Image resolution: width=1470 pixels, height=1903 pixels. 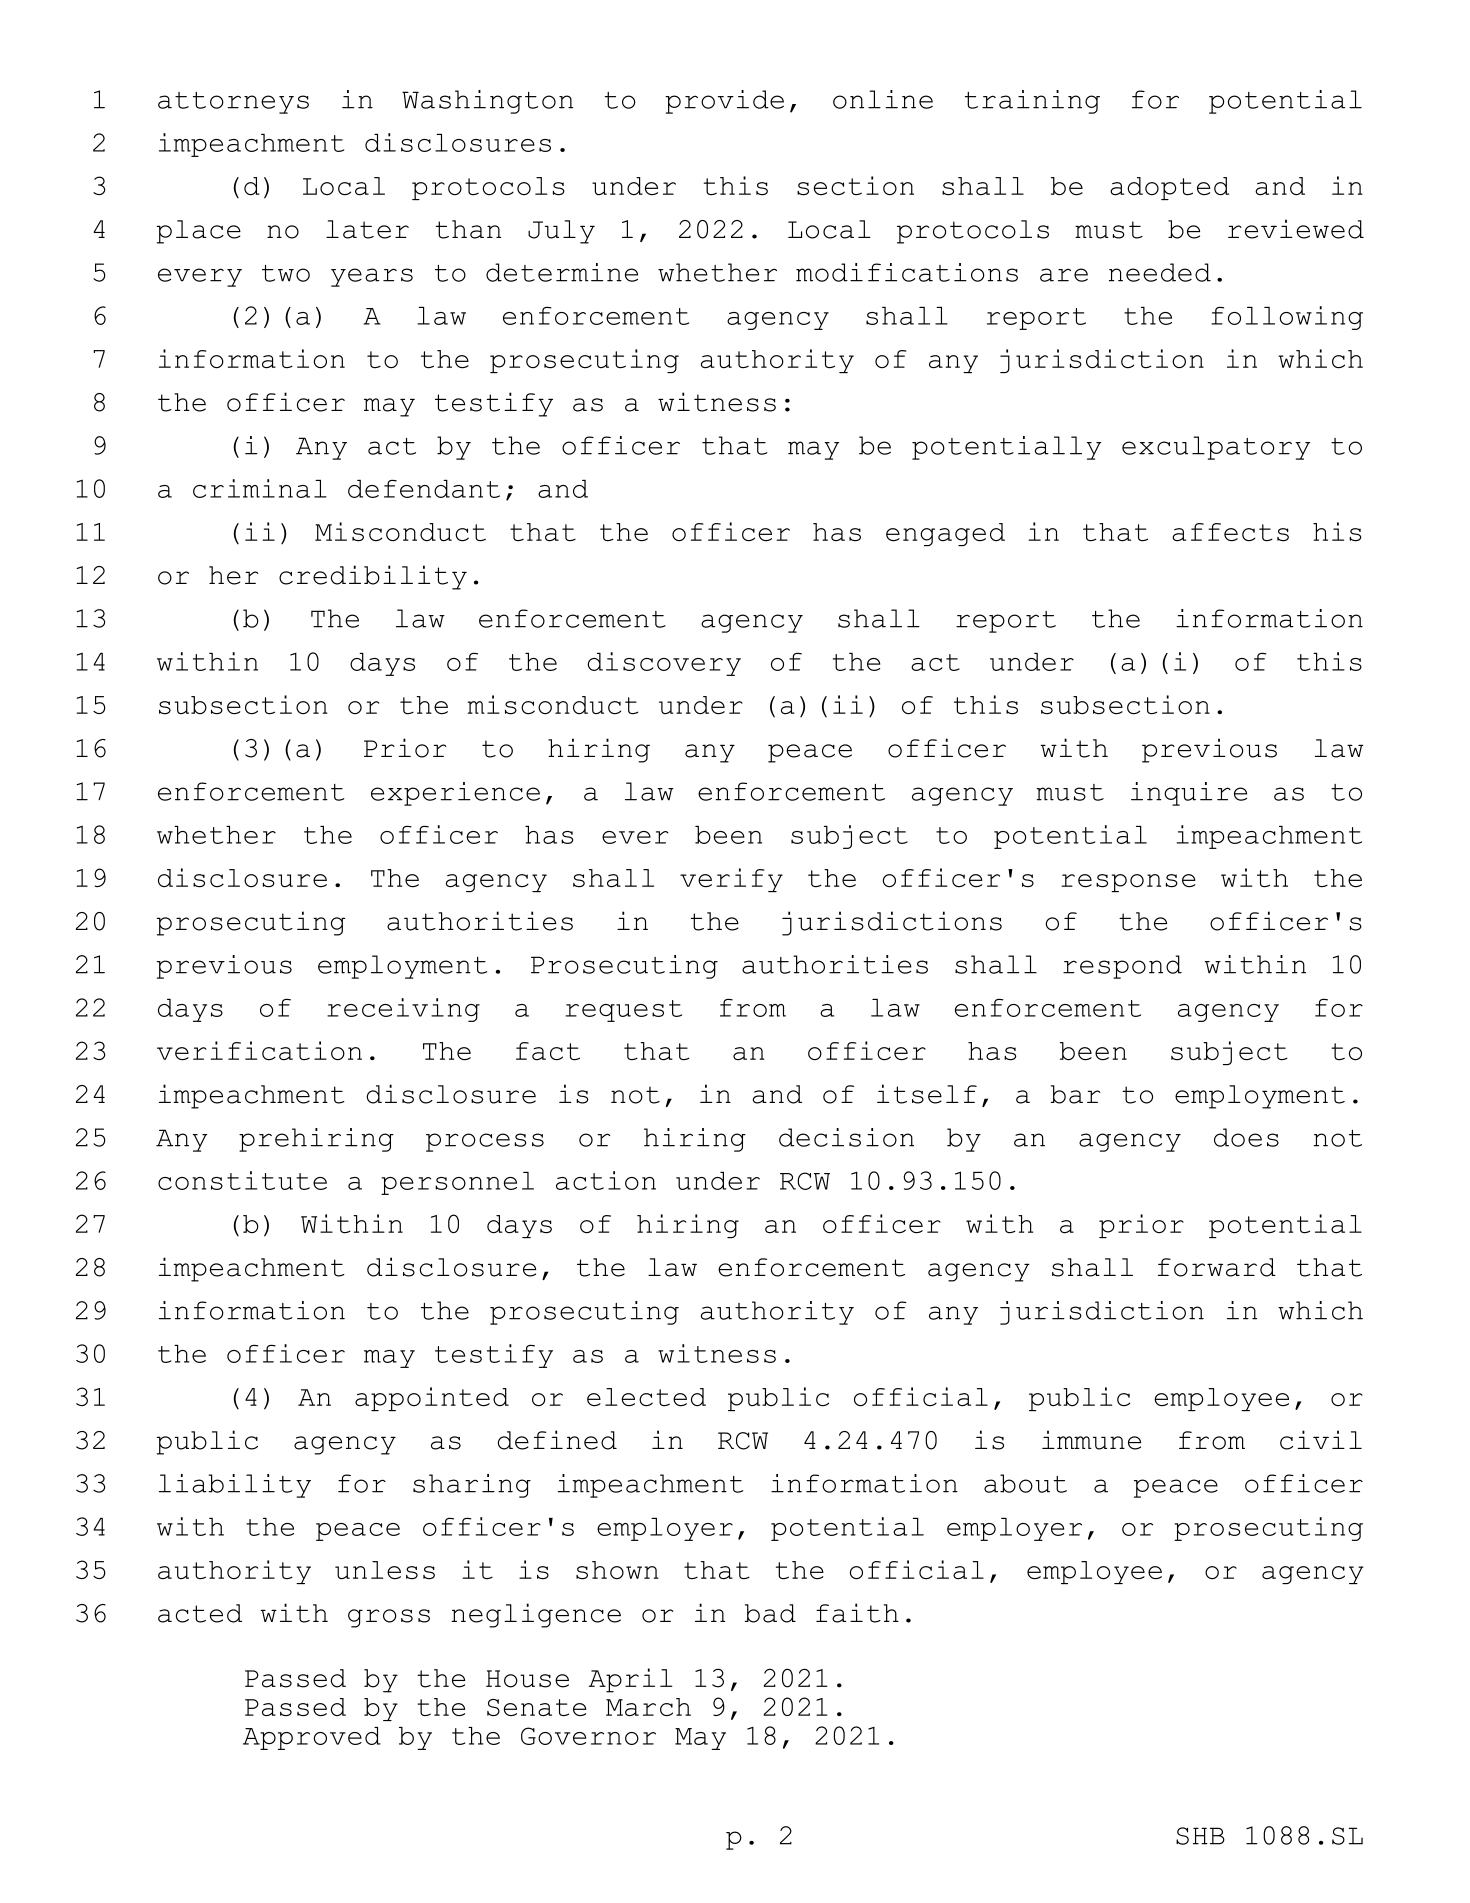 What do you see at coordinates (731, 880) in the screenshot?
I see `verify` at bounding box center [731, 880].
